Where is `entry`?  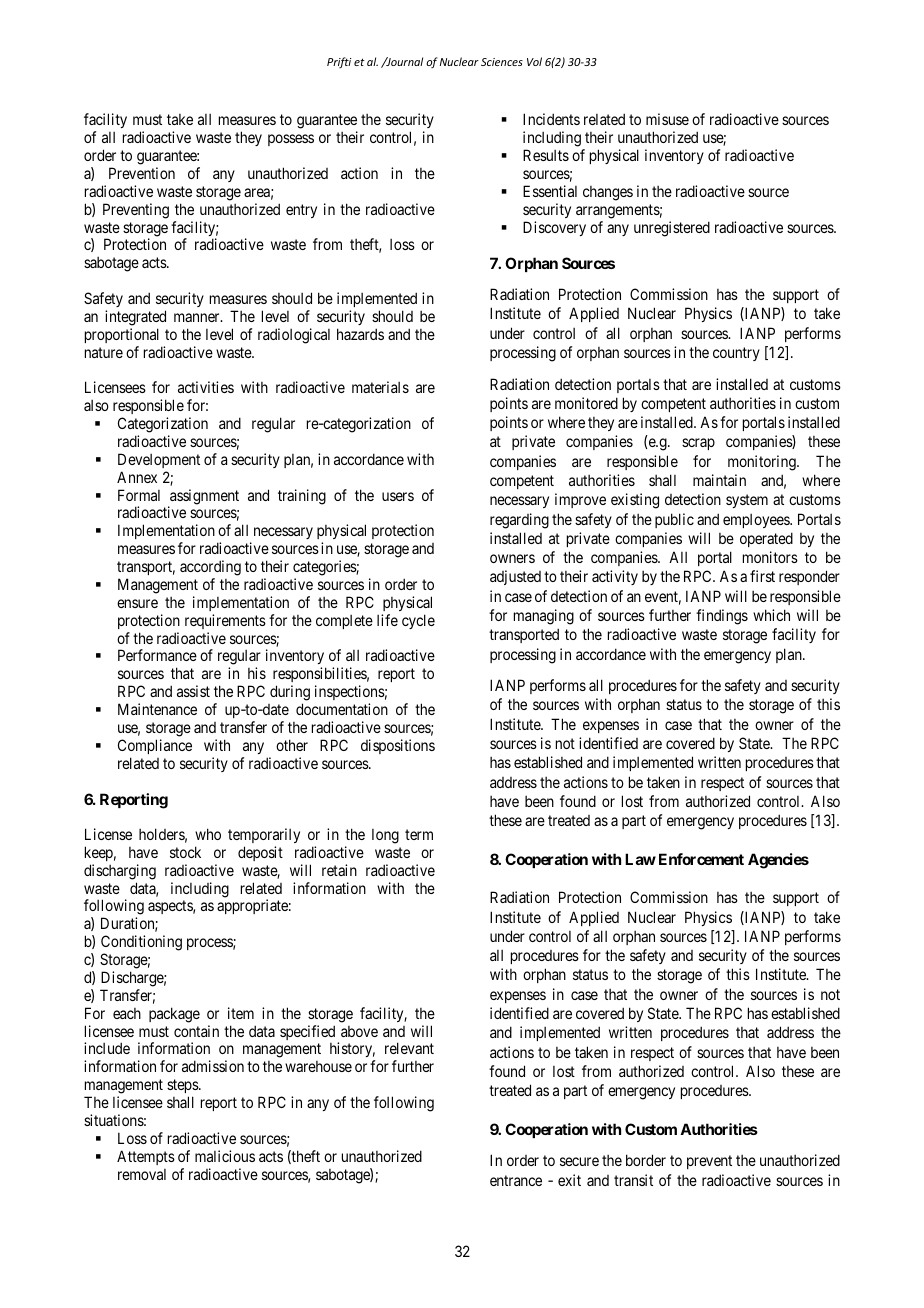
entry is located at coordinates (301, 211).
